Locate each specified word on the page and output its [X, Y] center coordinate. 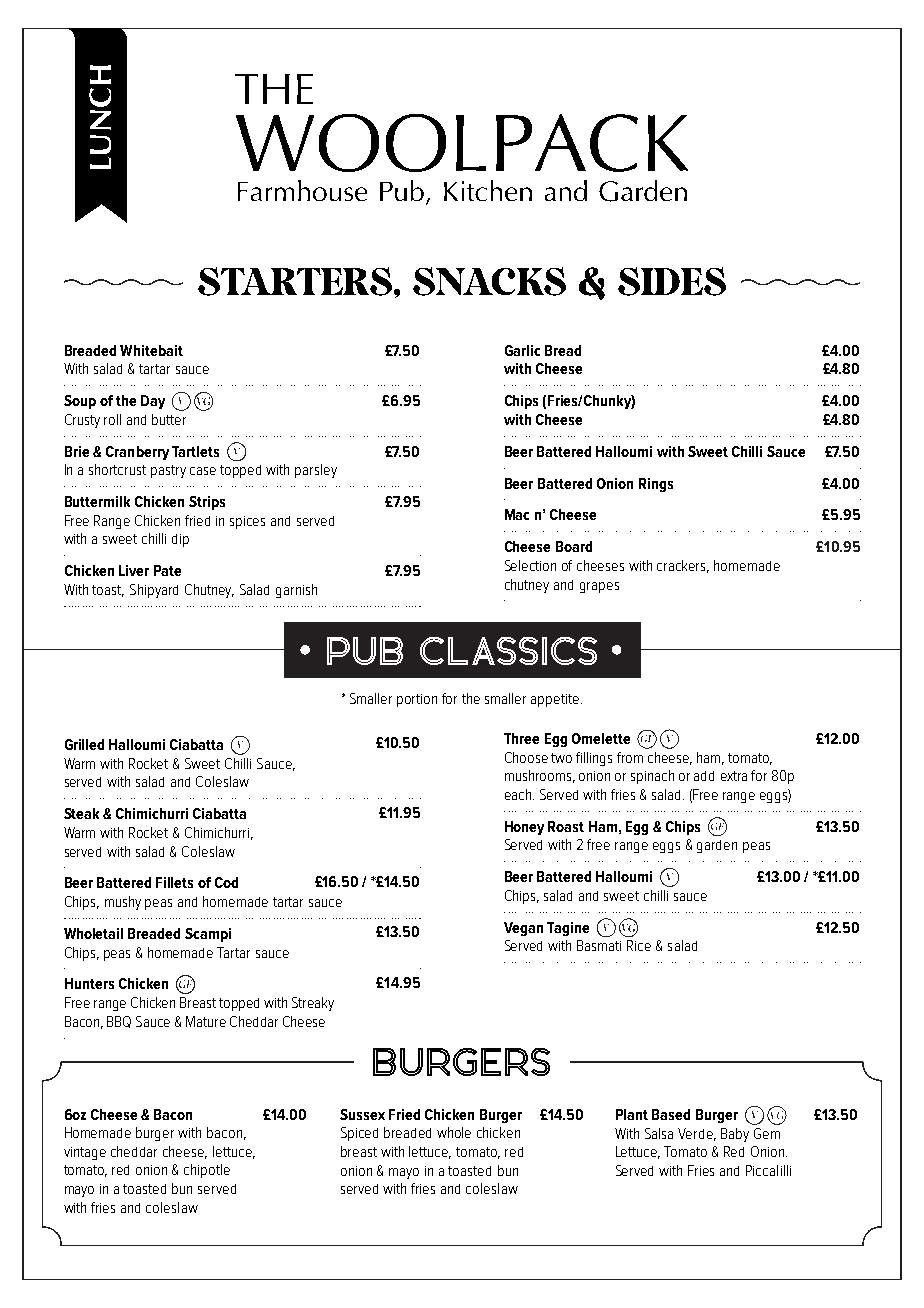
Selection [530, 565]
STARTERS [295, 281]
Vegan [523, 929]
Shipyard [154, 591]
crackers [683, 566]
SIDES [672, 281]
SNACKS [489, 281]
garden [717, 846]
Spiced [359, 1134]
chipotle [207, 1171]
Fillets [174, 882]
